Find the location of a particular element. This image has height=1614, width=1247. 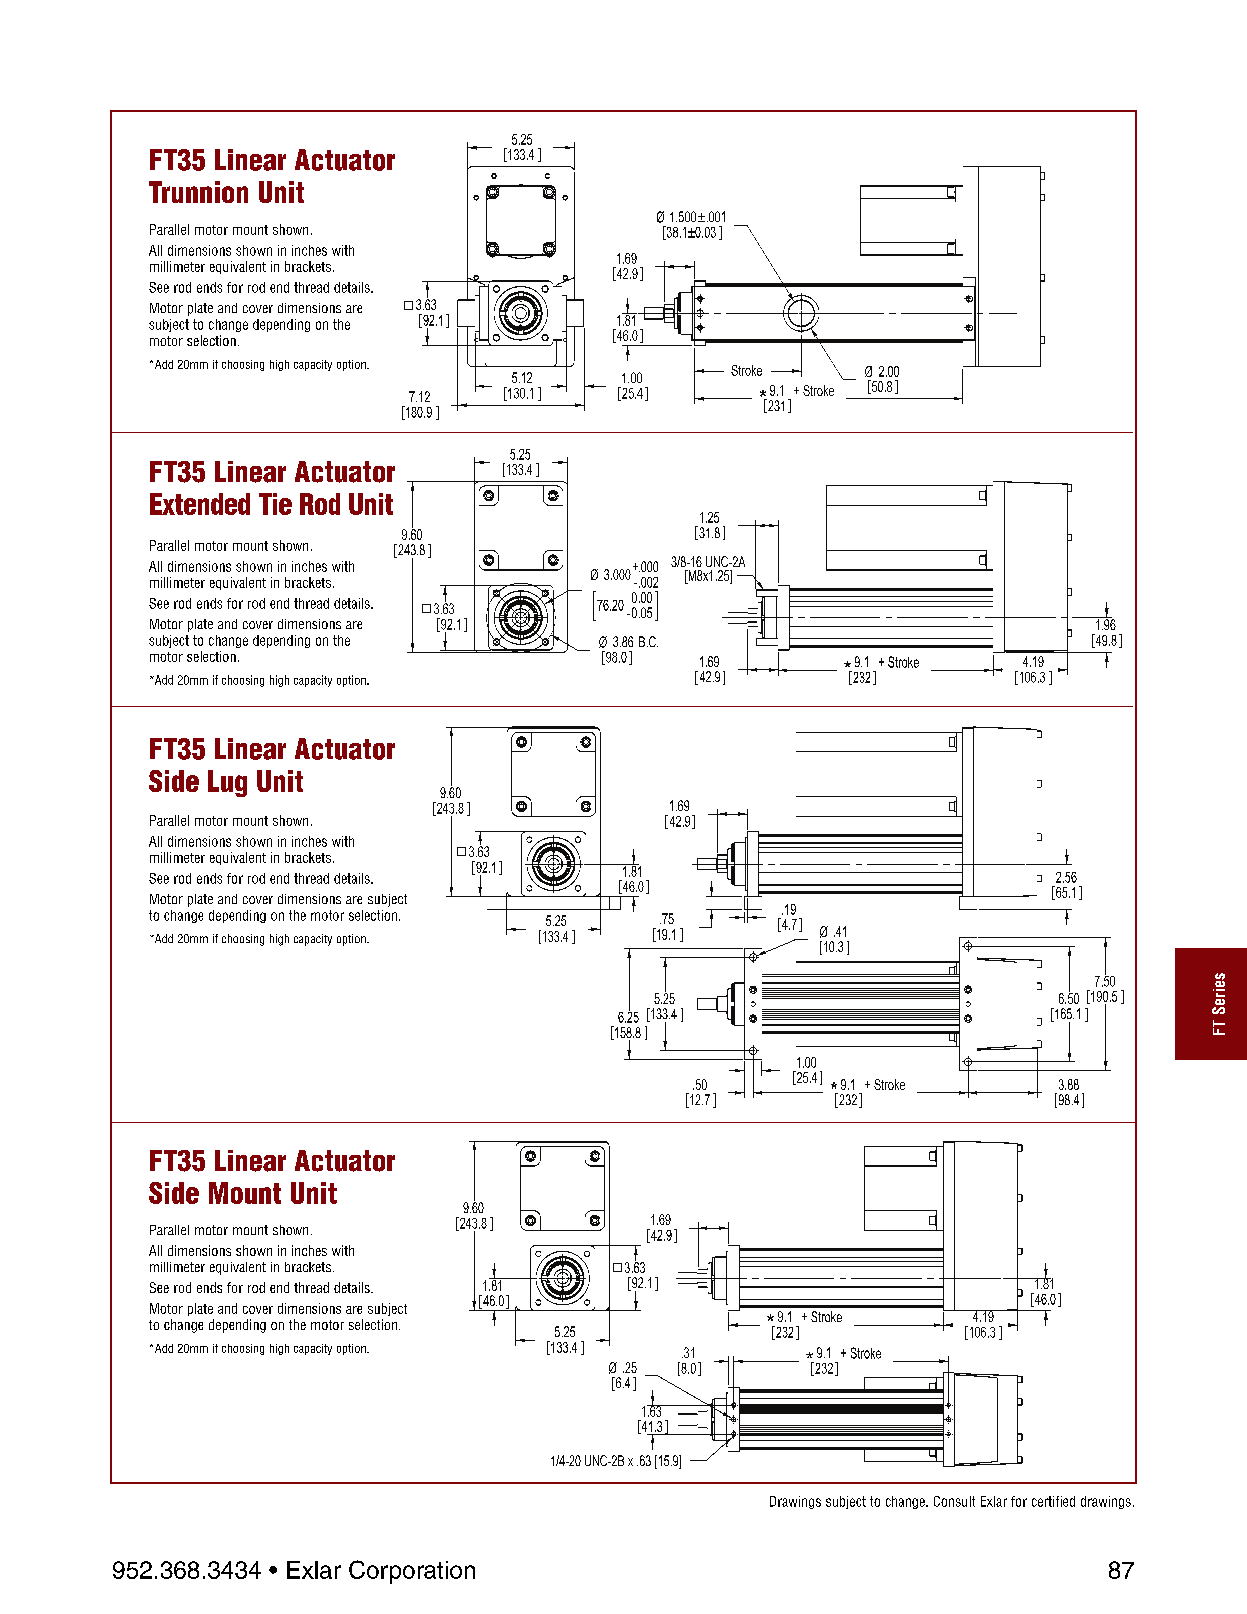

Lug is located at coordinates (227, 783).
